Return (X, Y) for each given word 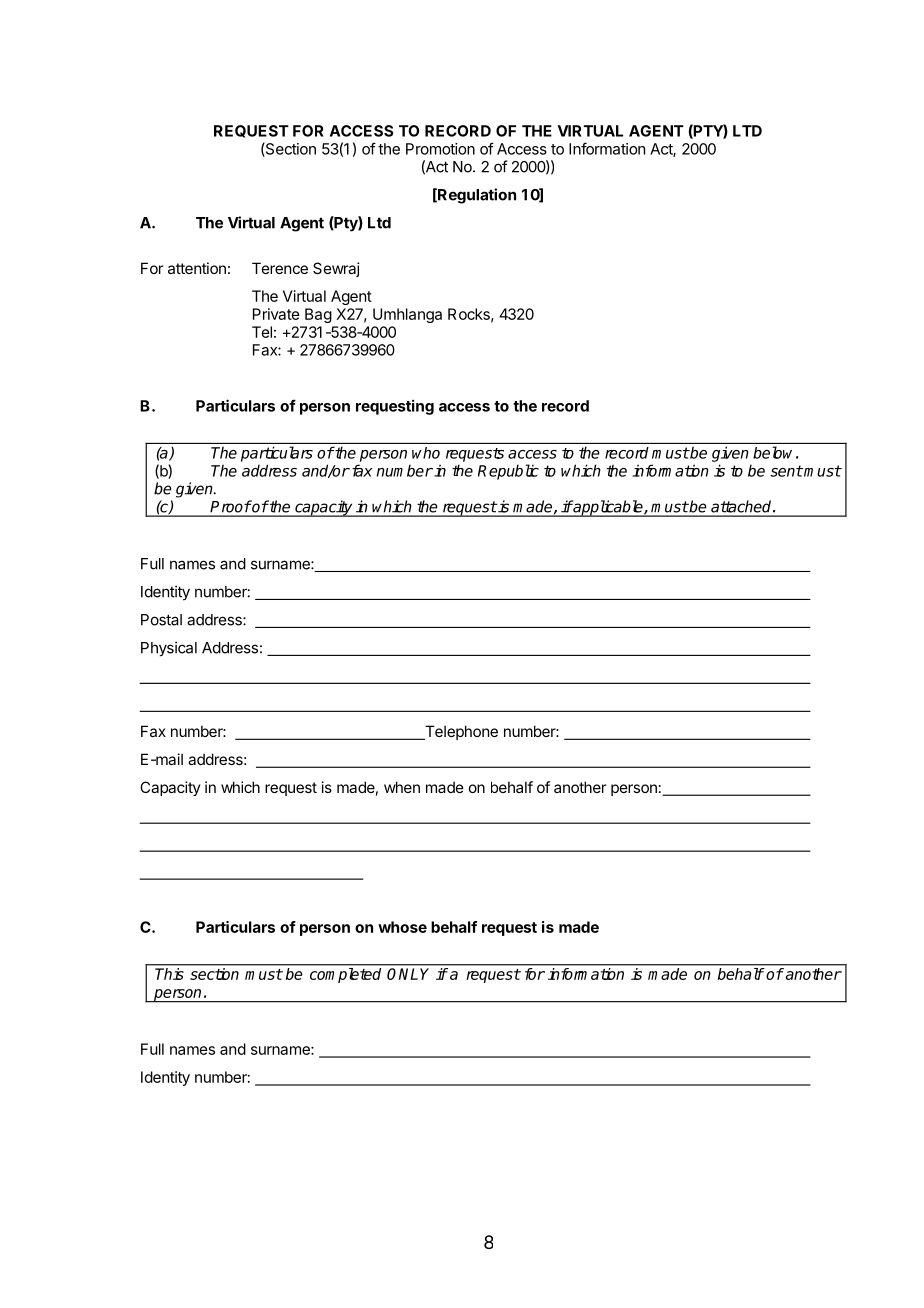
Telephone (460, 732)
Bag (318, 315)
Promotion (440, 149)
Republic (508, 472)
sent (786, 471)
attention (197, 268)
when (402, 787)
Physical (169, 649)
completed (345, 975)
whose (402, 927)
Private (276, 314)
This (169, 974)
